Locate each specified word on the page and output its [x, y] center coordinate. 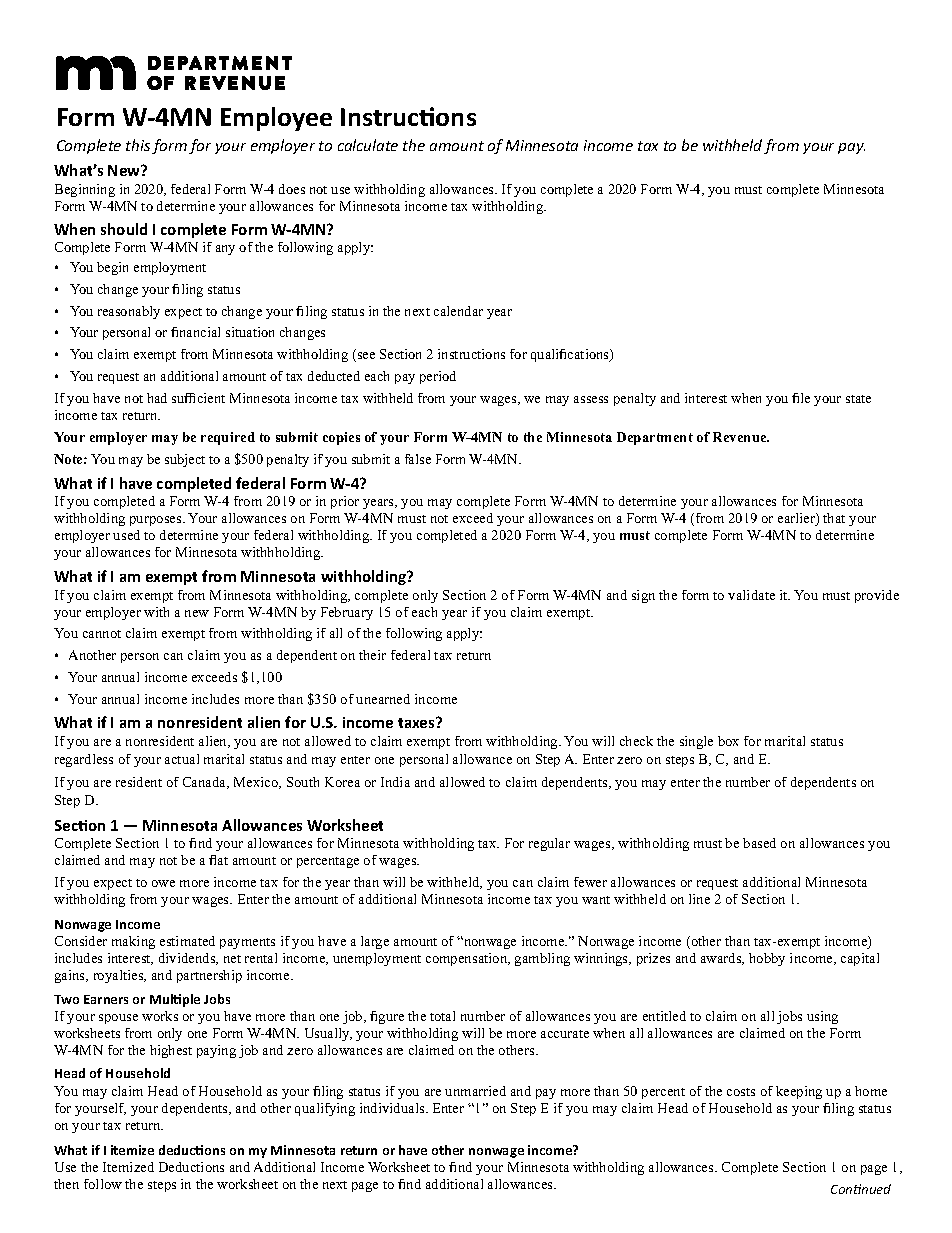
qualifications [571, 355]
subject [185, 460]
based [759, 843]
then [66, 1184]
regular [549, 844]
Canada [206, 783]
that [834, 518]
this [138, 145]
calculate [368, 145]
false [418, 459]
